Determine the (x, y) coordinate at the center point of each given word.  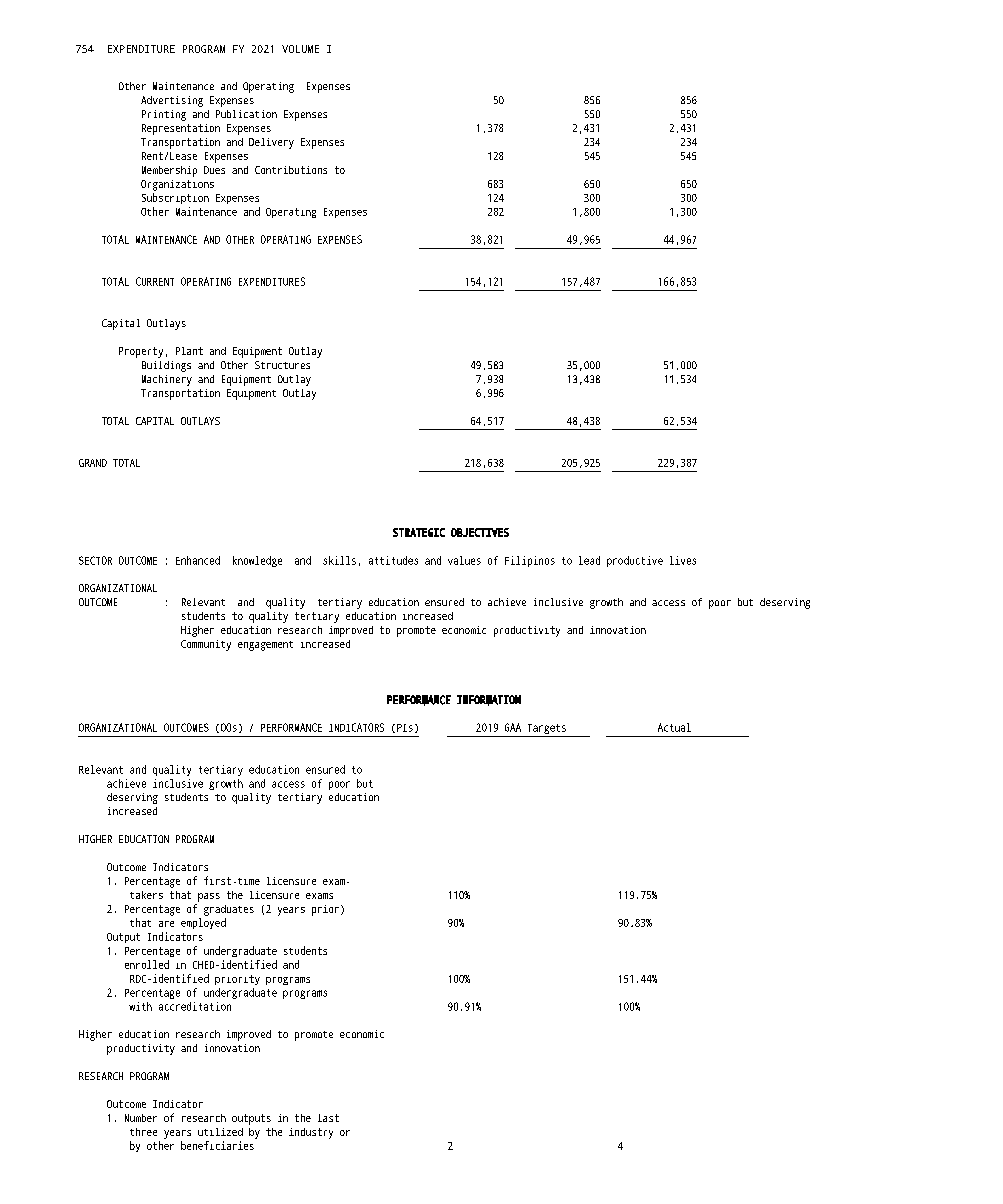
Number (141, 1118)
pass (209, 897)
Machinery (167, 380)
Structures (282, 365)
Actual (674, 727)
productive (635, 561)
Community (206, 645)
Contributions (291, 170)
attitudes (393, 560)
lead (589, 560)
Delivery (271, 143)
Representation (181, 129)
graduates (229, 910)
